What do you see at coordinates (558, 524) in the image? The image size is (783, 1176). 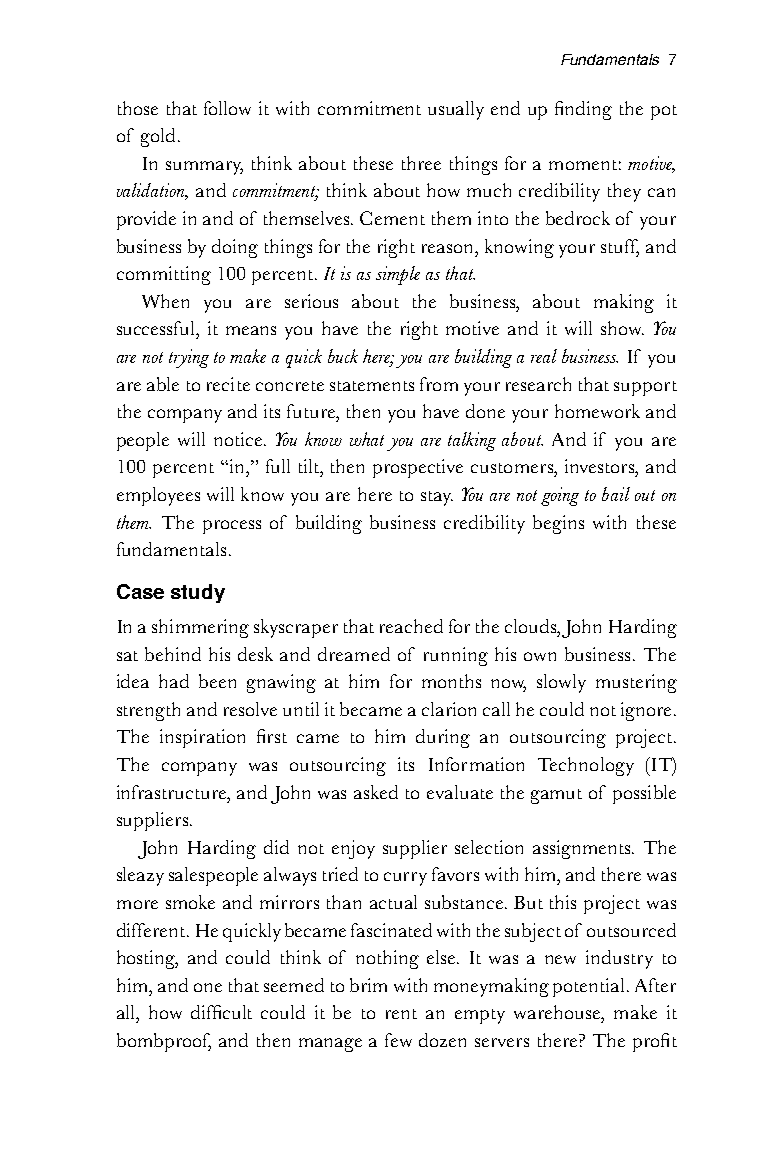 I see `begins` at bounding box center [558, 524].
